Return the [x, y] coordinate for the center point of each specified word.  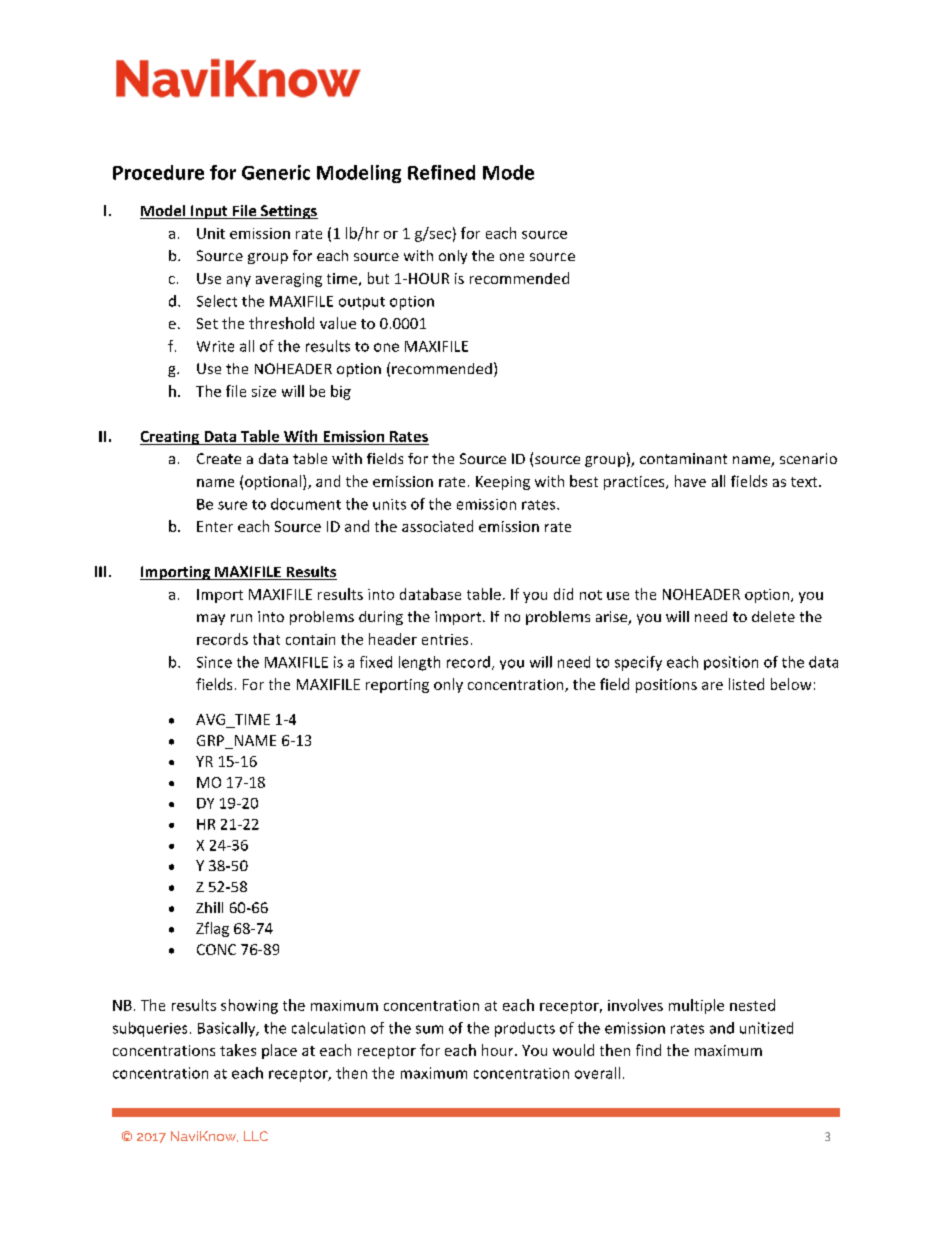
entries [445, 639]
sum [429, 1029]
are [712, 686]
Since [214, 662]
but [378, 278]
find [648, 1050]
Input [209, 212]
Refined [441, 172]
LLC [256, 1136]
